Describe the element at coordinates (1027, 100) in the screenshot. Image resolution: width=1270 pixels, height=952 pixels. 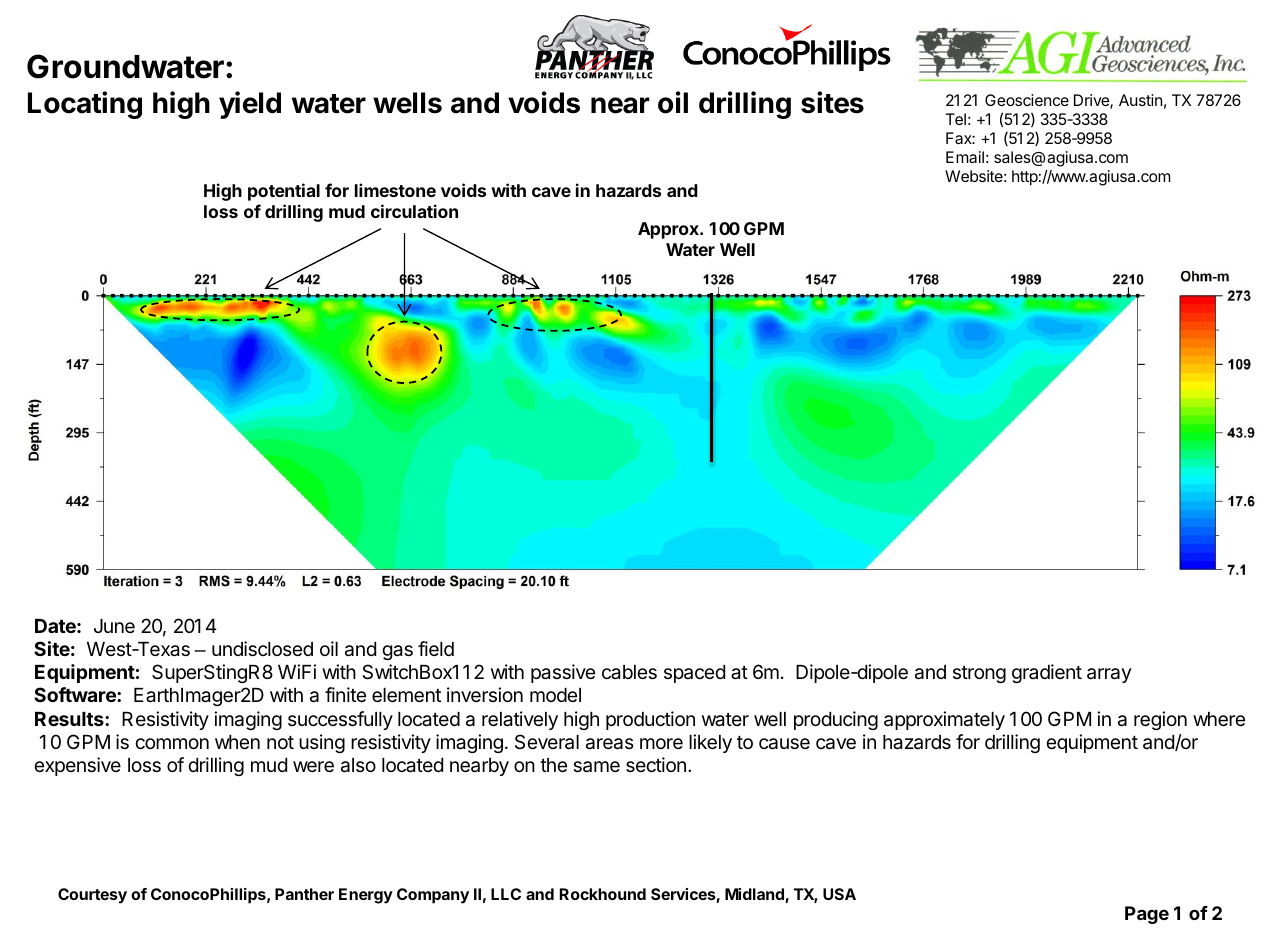
I see `Geoscience` at that location.
